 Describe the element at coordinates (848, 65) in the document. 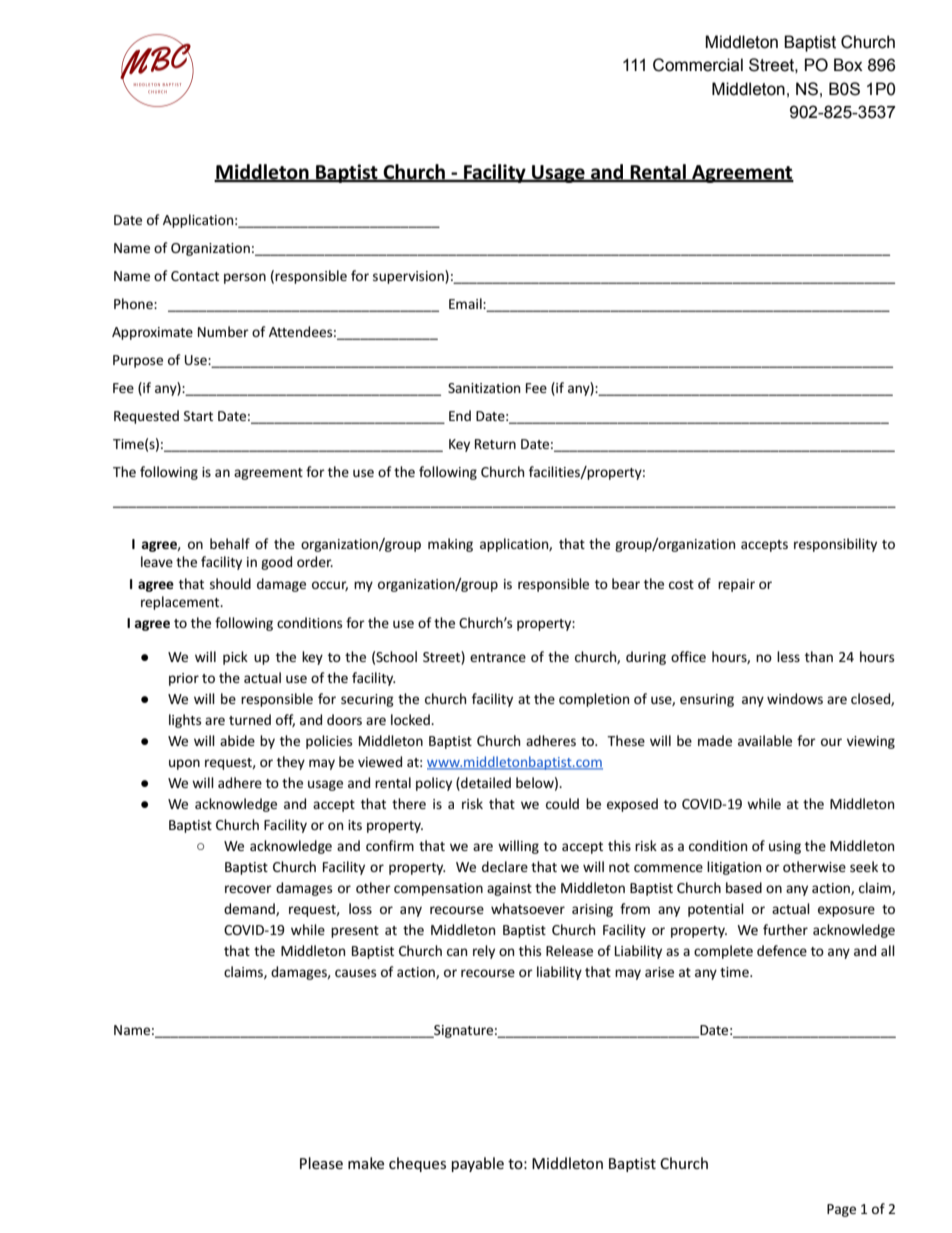

I see `Box` at that location.
